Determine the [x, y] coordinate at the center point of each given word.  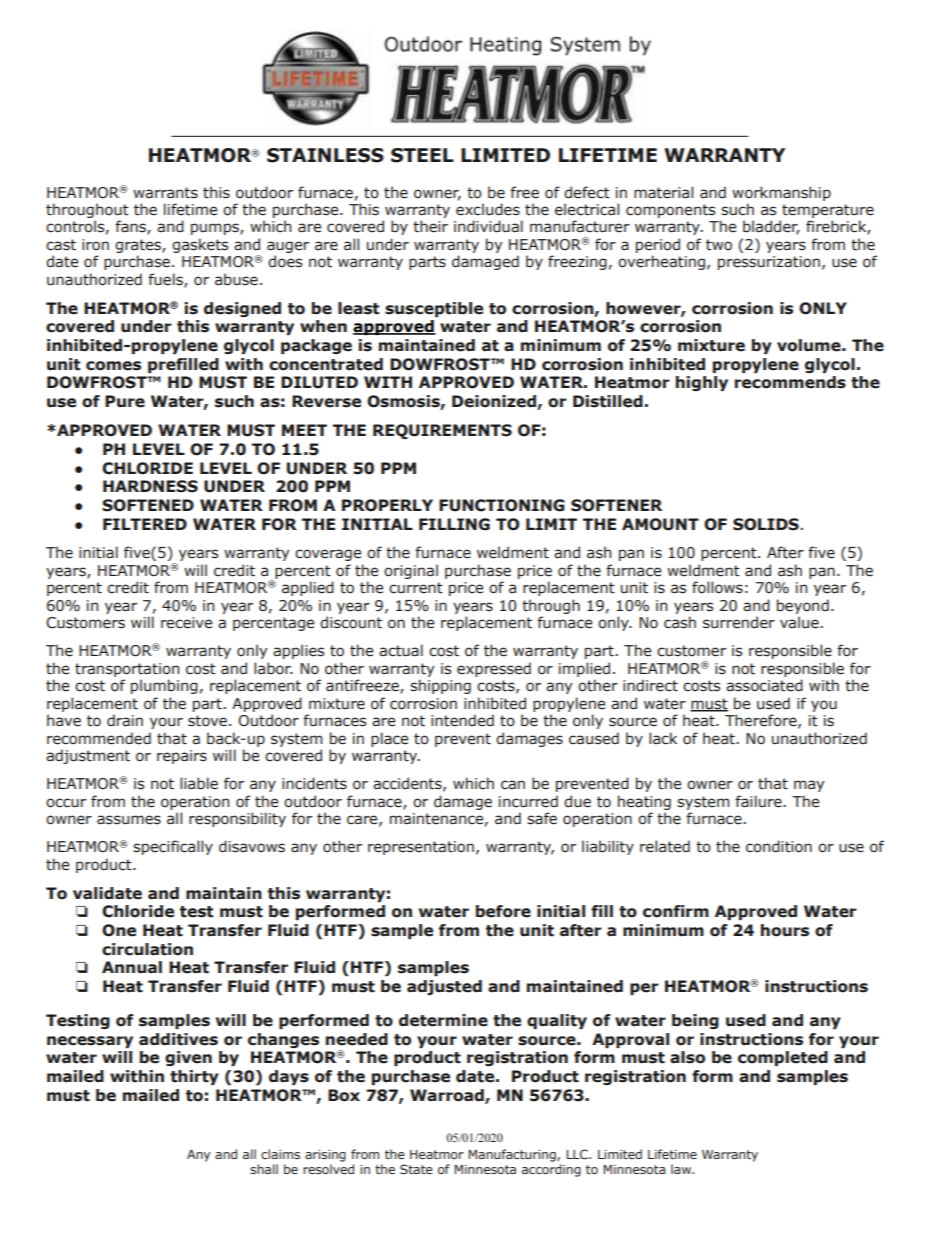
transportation [127, 670]
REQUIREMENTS [442, 431]
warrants [165, 193]
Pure [125, 401]
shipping [440, 686]
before [503, 911]
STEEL [422, 155]
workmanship [781, 193]
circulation [147, 949]
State [416, 1169]
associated [764, 685]
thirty [194, 1077]
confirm [676, 911]
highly [702, 383]
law [682, 1169]
